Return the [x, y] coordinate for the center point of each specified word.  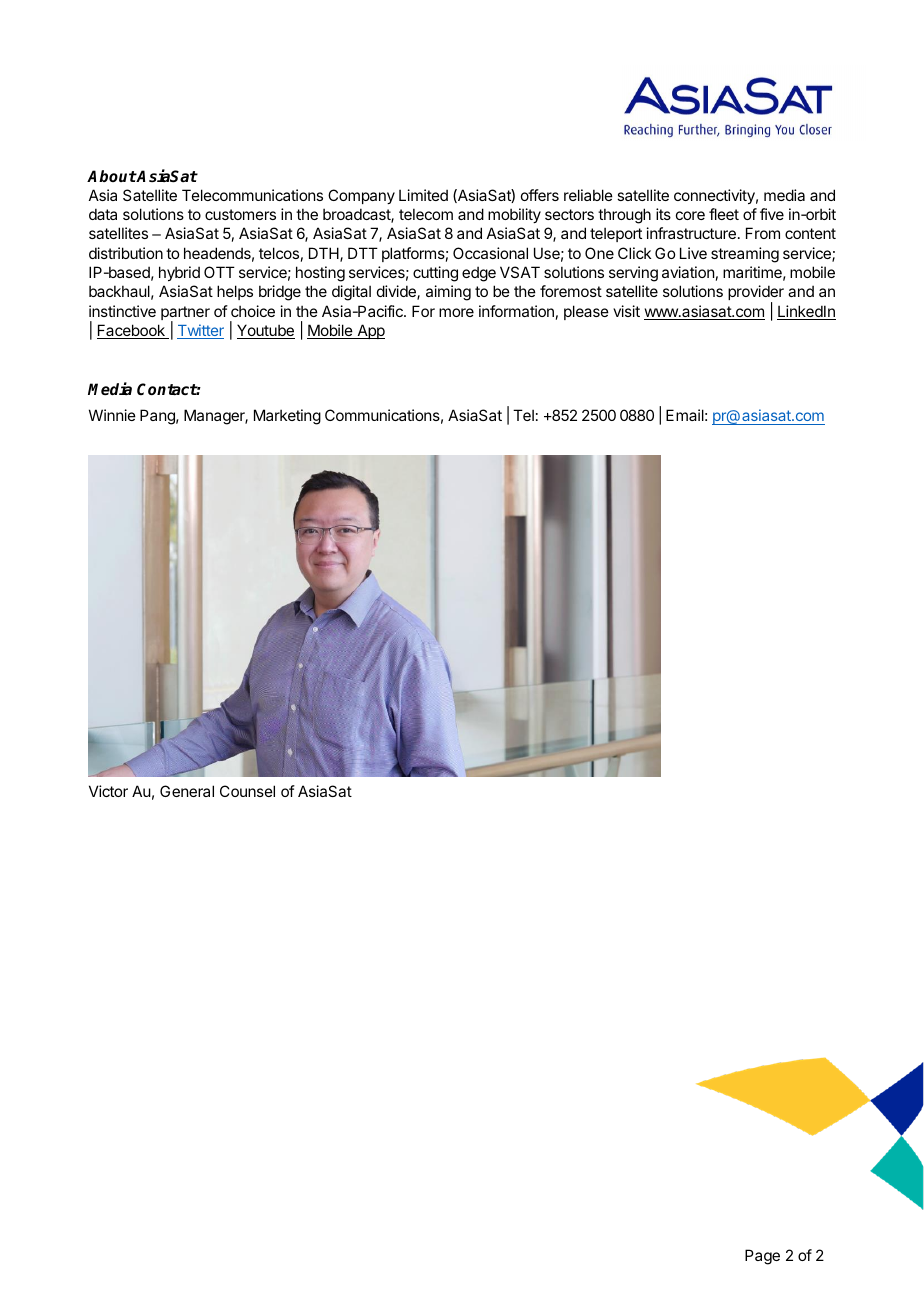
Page [762, 1257]
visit [626, 311]
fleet [724, 214]
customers [240, 214]
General [187, 791]
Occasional [490, 253]
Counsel [247, 791]
